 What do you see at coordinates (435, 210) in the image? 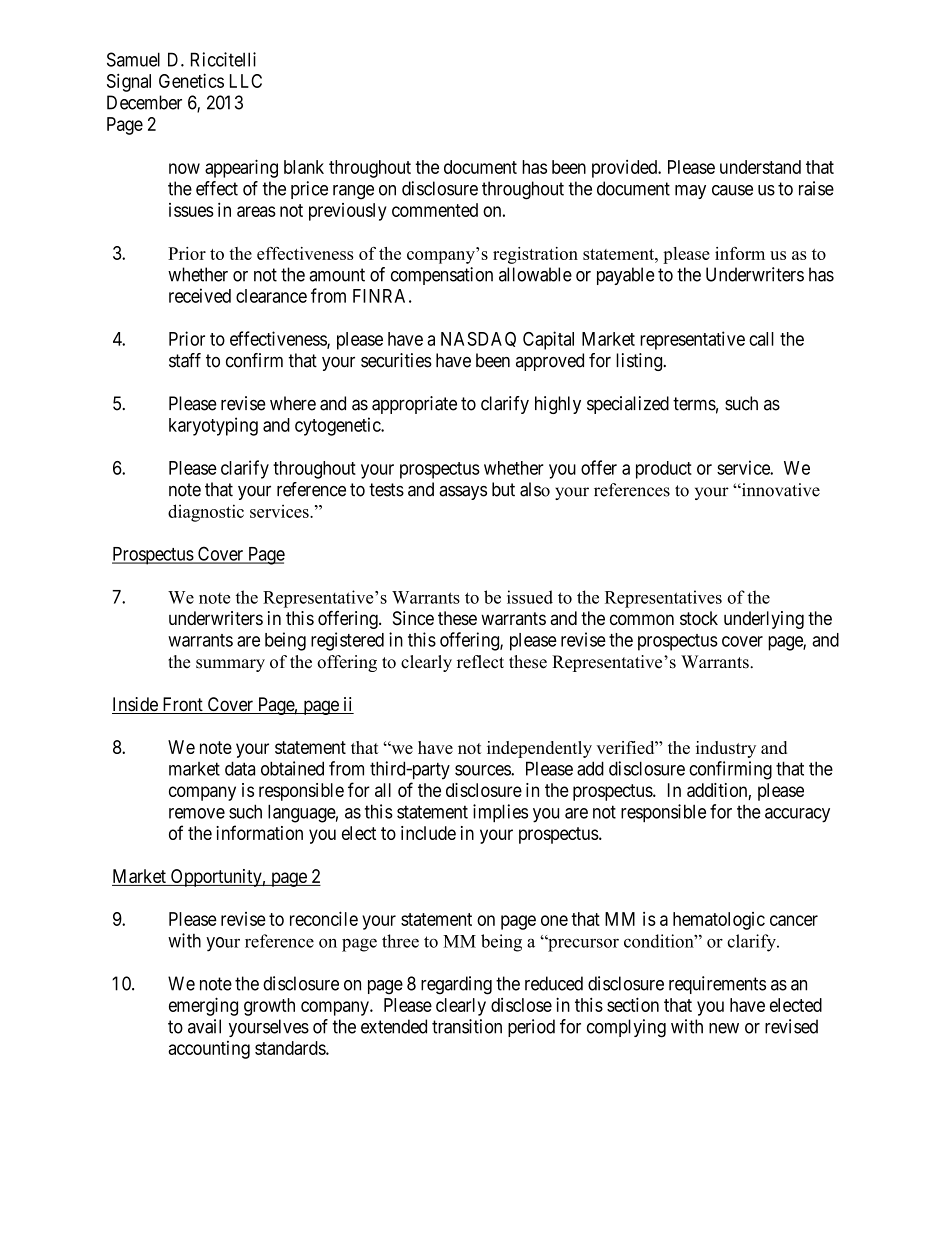
I see `commented` at bounding box center [435, 210].
